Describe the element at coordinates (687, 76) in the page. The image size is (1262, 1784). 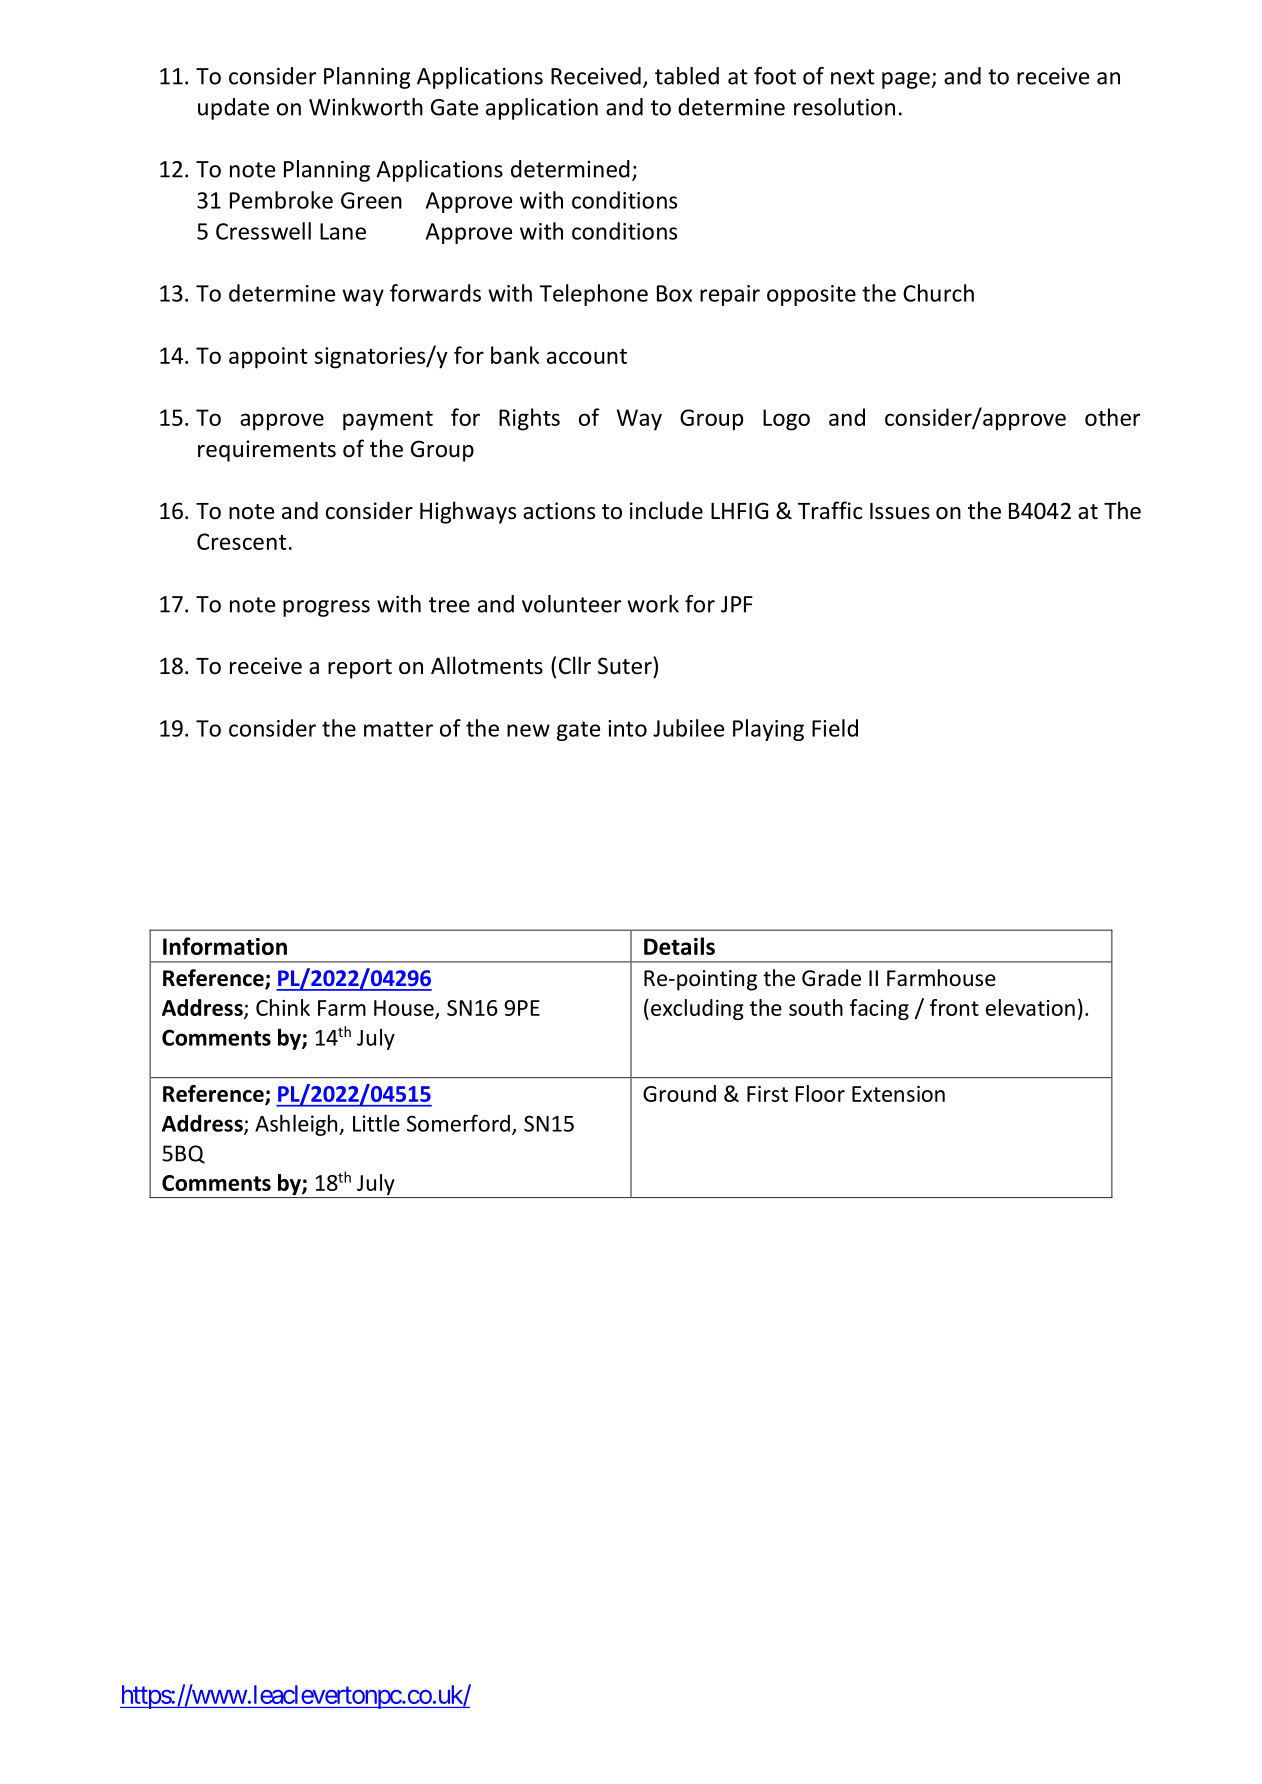
I see `tabled` at that location.
